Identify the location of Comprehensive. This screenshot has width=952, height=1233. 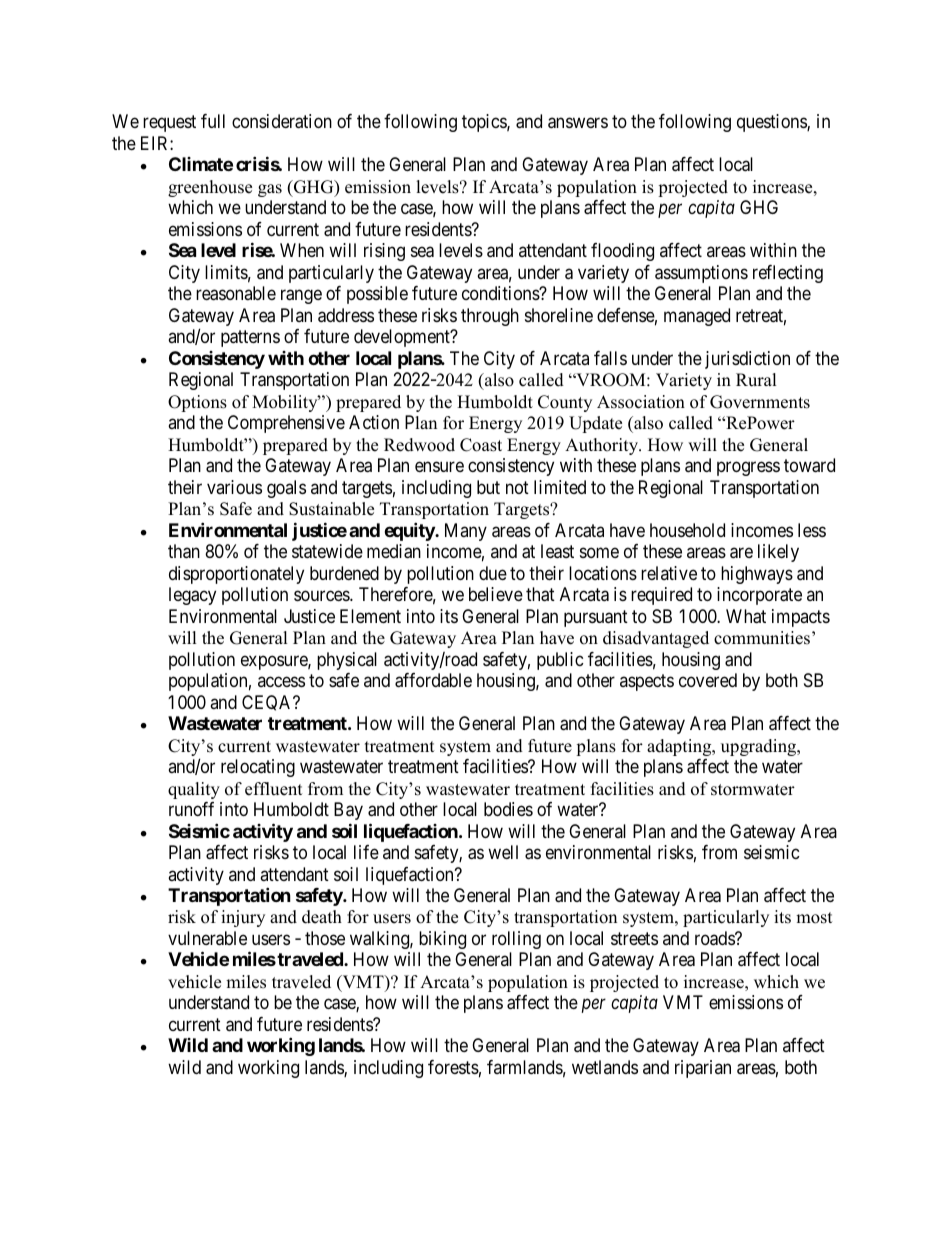
(286, 424).
